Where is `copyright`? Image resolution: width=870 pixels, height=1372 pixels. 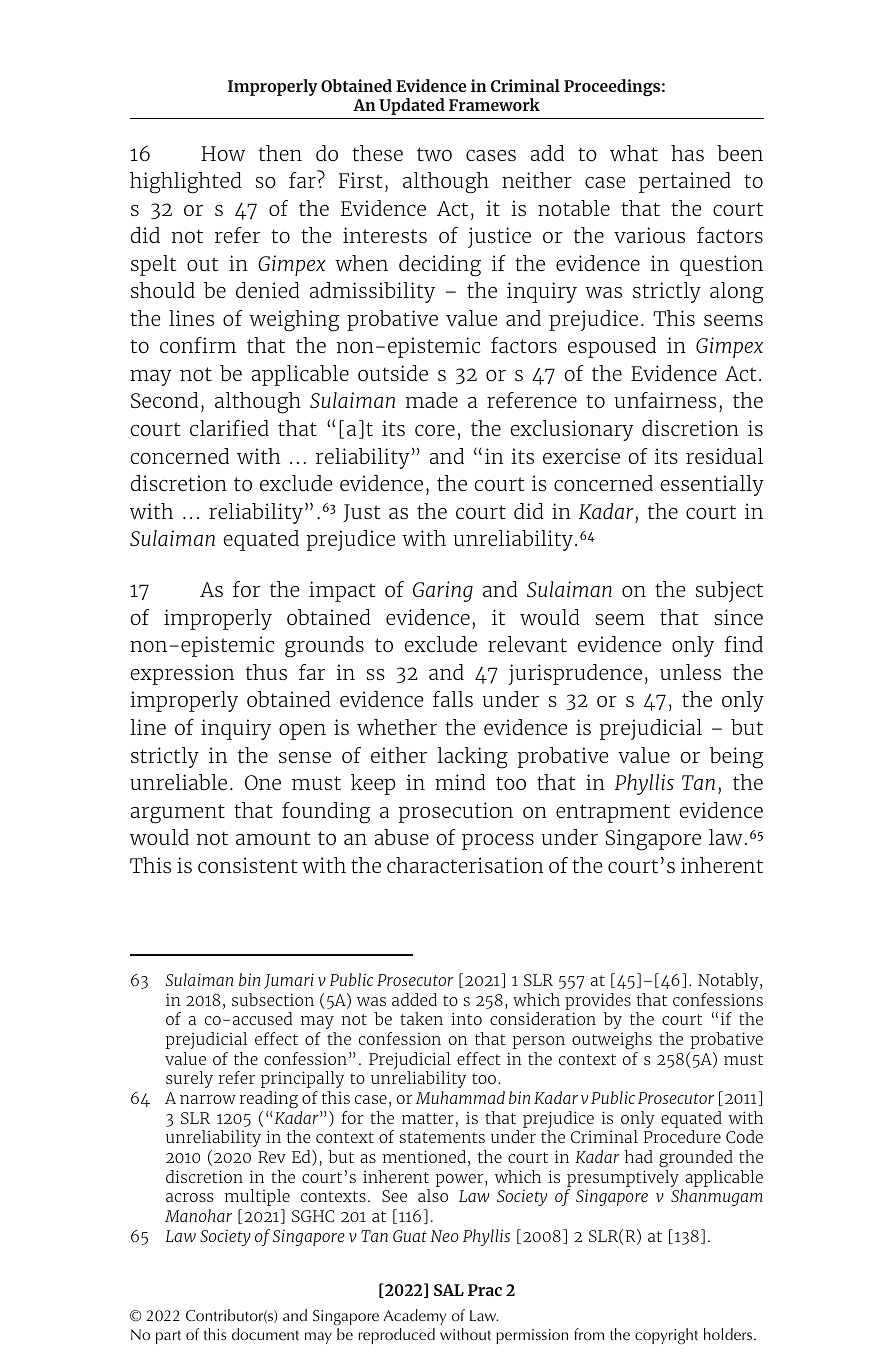 copyright is located at coordinates (666, 1336).
